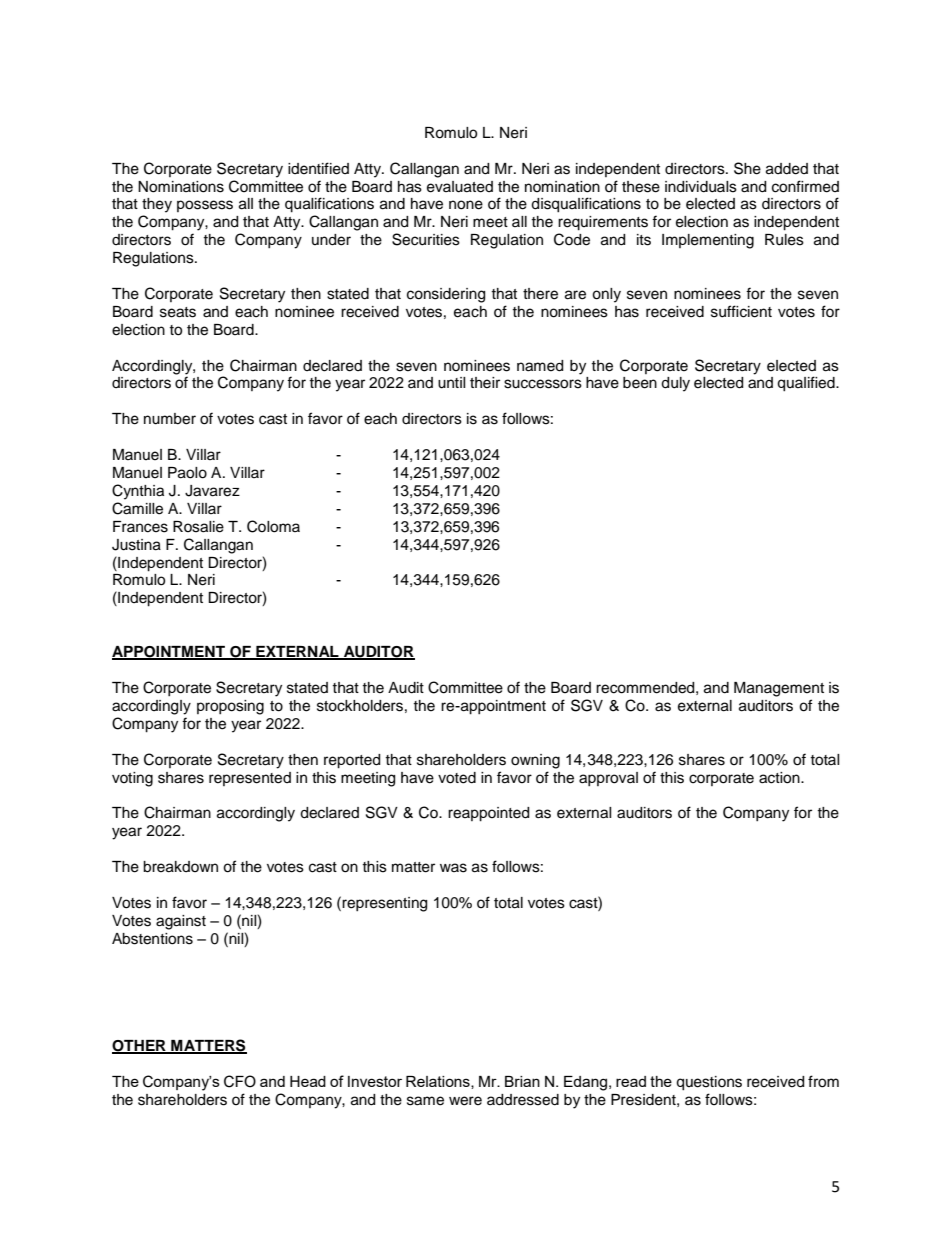 The height and width of the page is (1233, 952). Describe the element at coordinates (701, 187) in the page. I see `individuals` at that location.
